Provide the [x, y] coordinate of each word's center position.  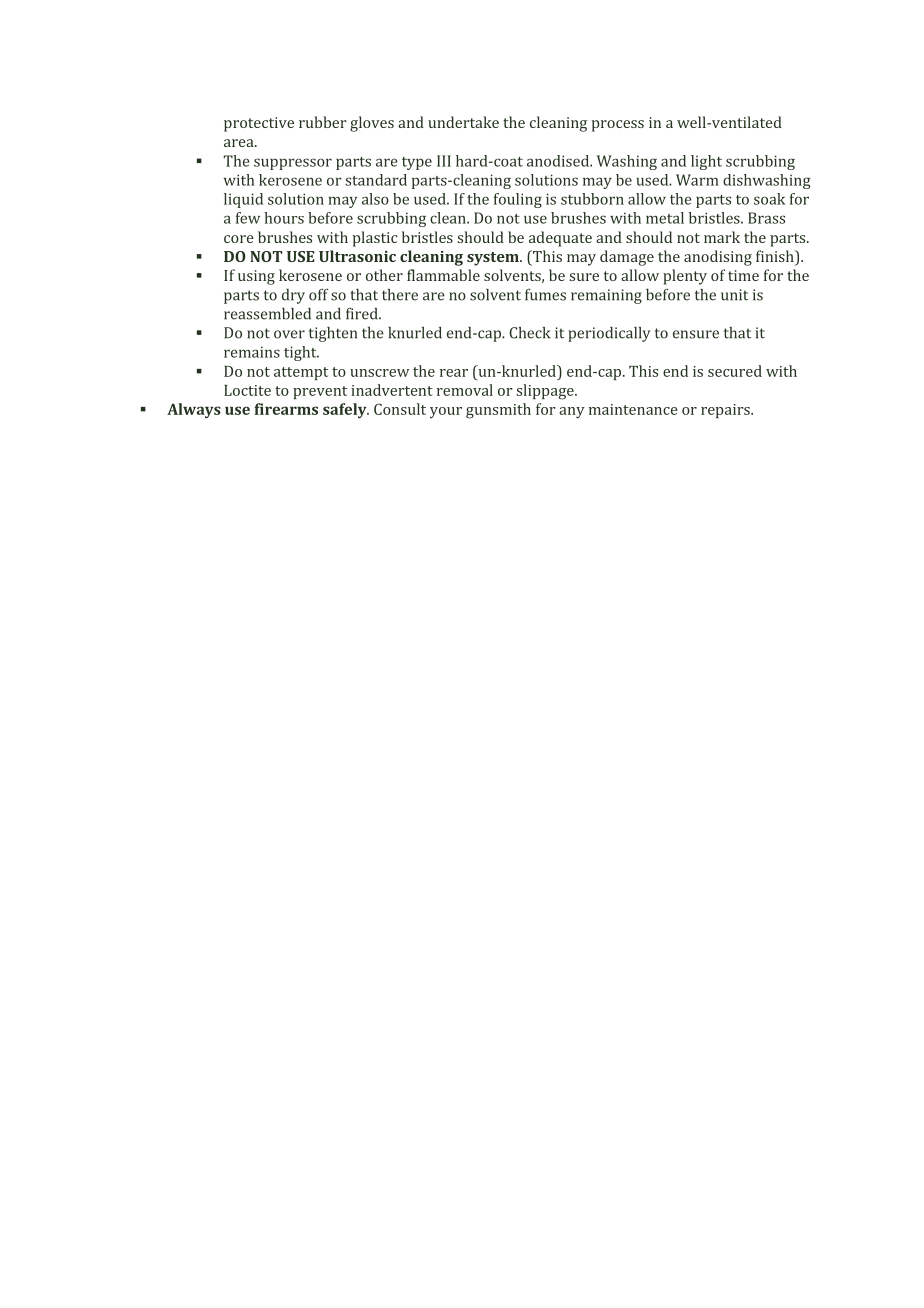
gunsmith [498, 411]
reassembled [267, 314]
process [618, 126]
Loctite [247, 390]
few [248, 218]
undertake [463, 122]
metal [665, 218]
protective [259, 124]
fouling [518, 200]
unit [734, 295]
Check [529, 333]
